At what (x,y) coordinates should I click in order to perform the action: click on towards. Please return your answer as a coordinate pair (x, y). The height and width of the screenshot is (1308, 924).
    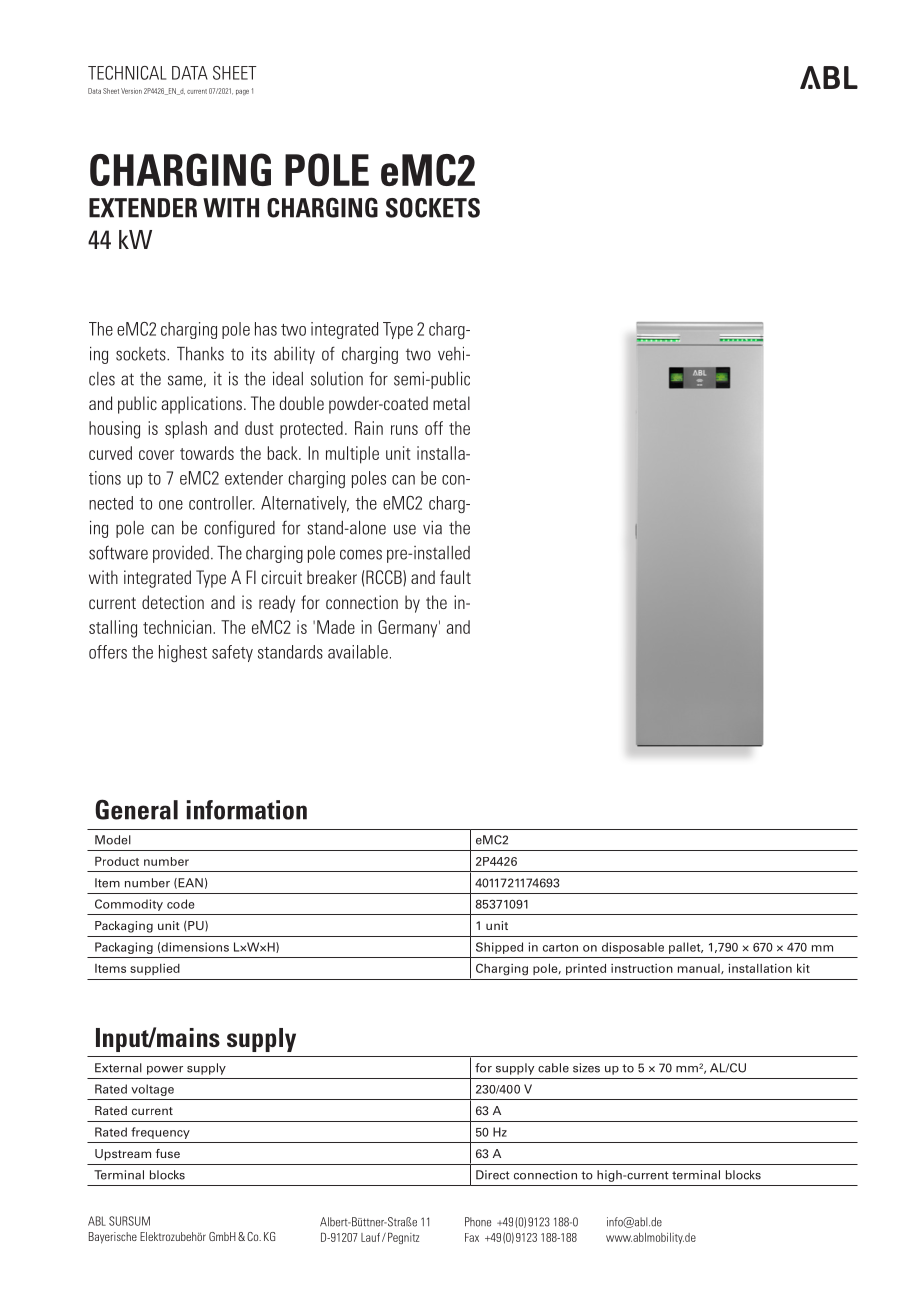
    Looking at the image, I should click on (207, 453).
